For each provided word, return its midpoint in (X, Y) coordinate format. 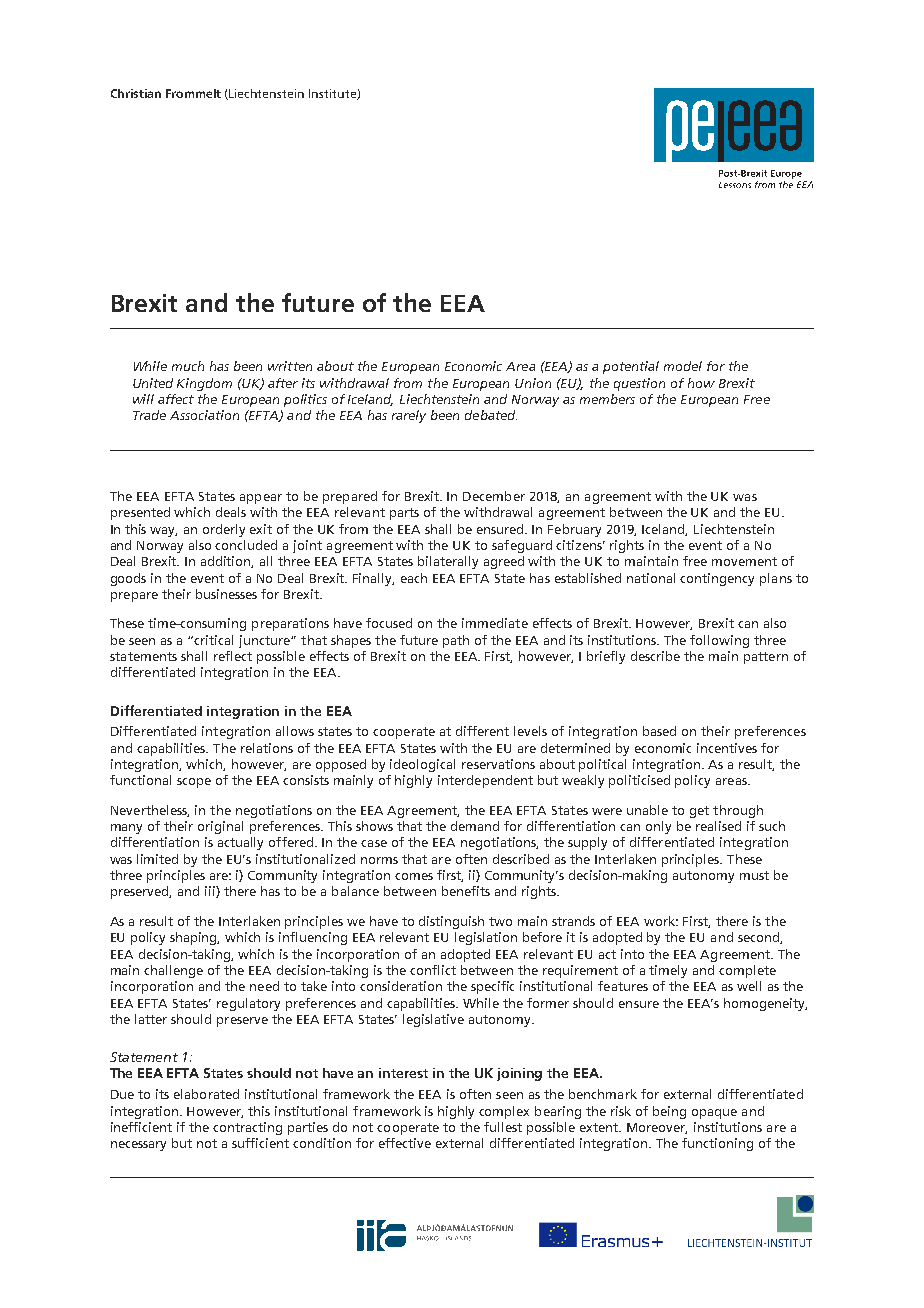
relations (267, 748)
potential (631, 367)
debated (491, 415)
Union (533, 383)
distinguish (451, 922)
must (754, 875)
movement (744, 561)
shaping (194, 938)
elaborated (206, 1094)
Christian (136, 93)
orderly (224, 530)
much (188, 366)
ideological (422, 765)
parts (404, 514)
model (683, 366)
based (659, 731)
